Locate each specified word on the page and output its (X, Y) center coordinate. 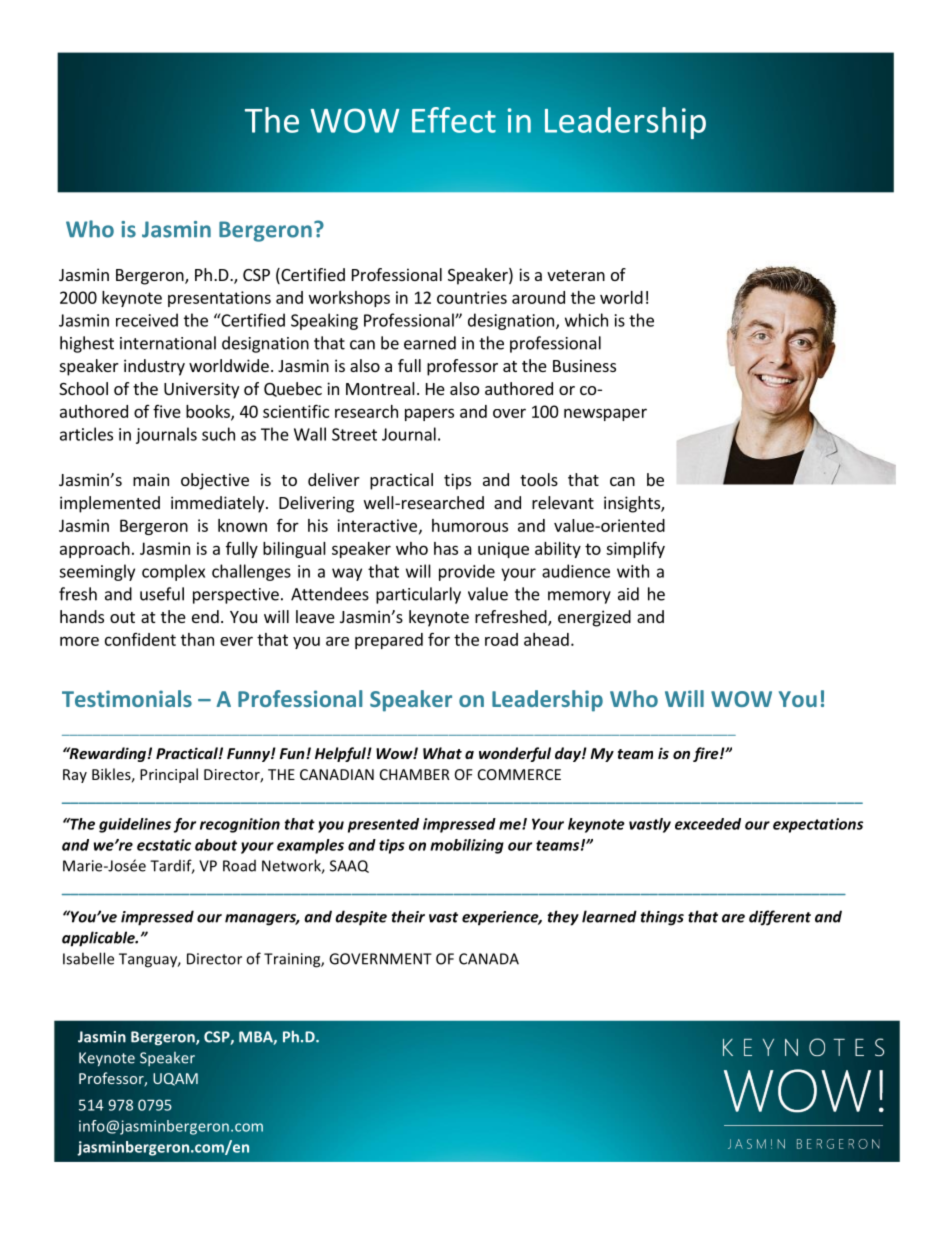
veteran (576, 275)
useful (162, 594)
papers (429, 414)
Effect (454, 120)
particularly (418, 595)
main (151, 479)
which (586, 320)
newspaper (605, 414)
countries (472, 297)
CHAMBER (415, 774)
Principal (169, 775)
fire (707, 754)
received (147, 320)
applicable (99, 939)
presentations (219, 299)
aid (628, 594)
